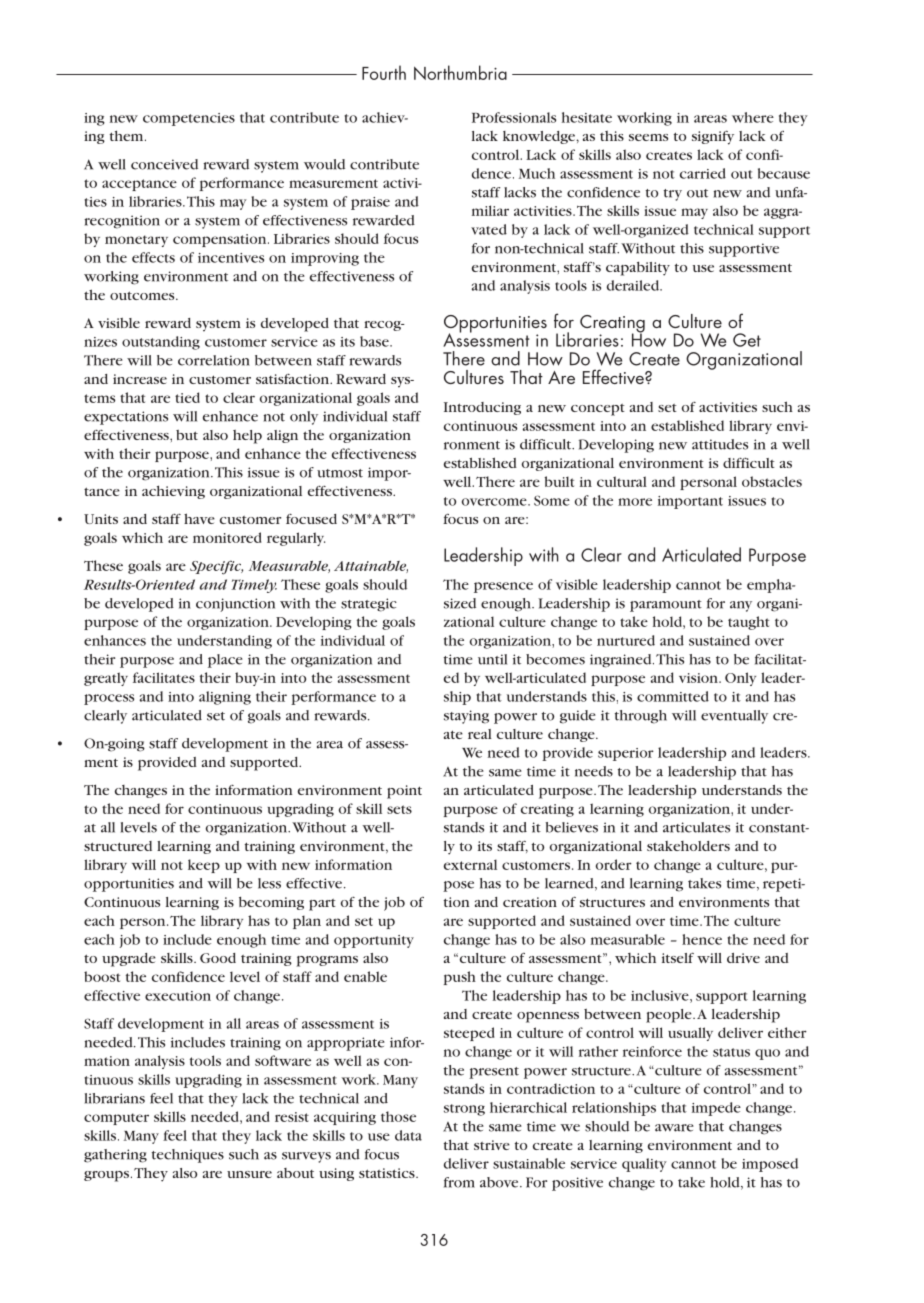 The height and width of the page is (1303, 924). Describe the element at coordinates (460, 72) in the page. I see `Northumbria` at that location.
